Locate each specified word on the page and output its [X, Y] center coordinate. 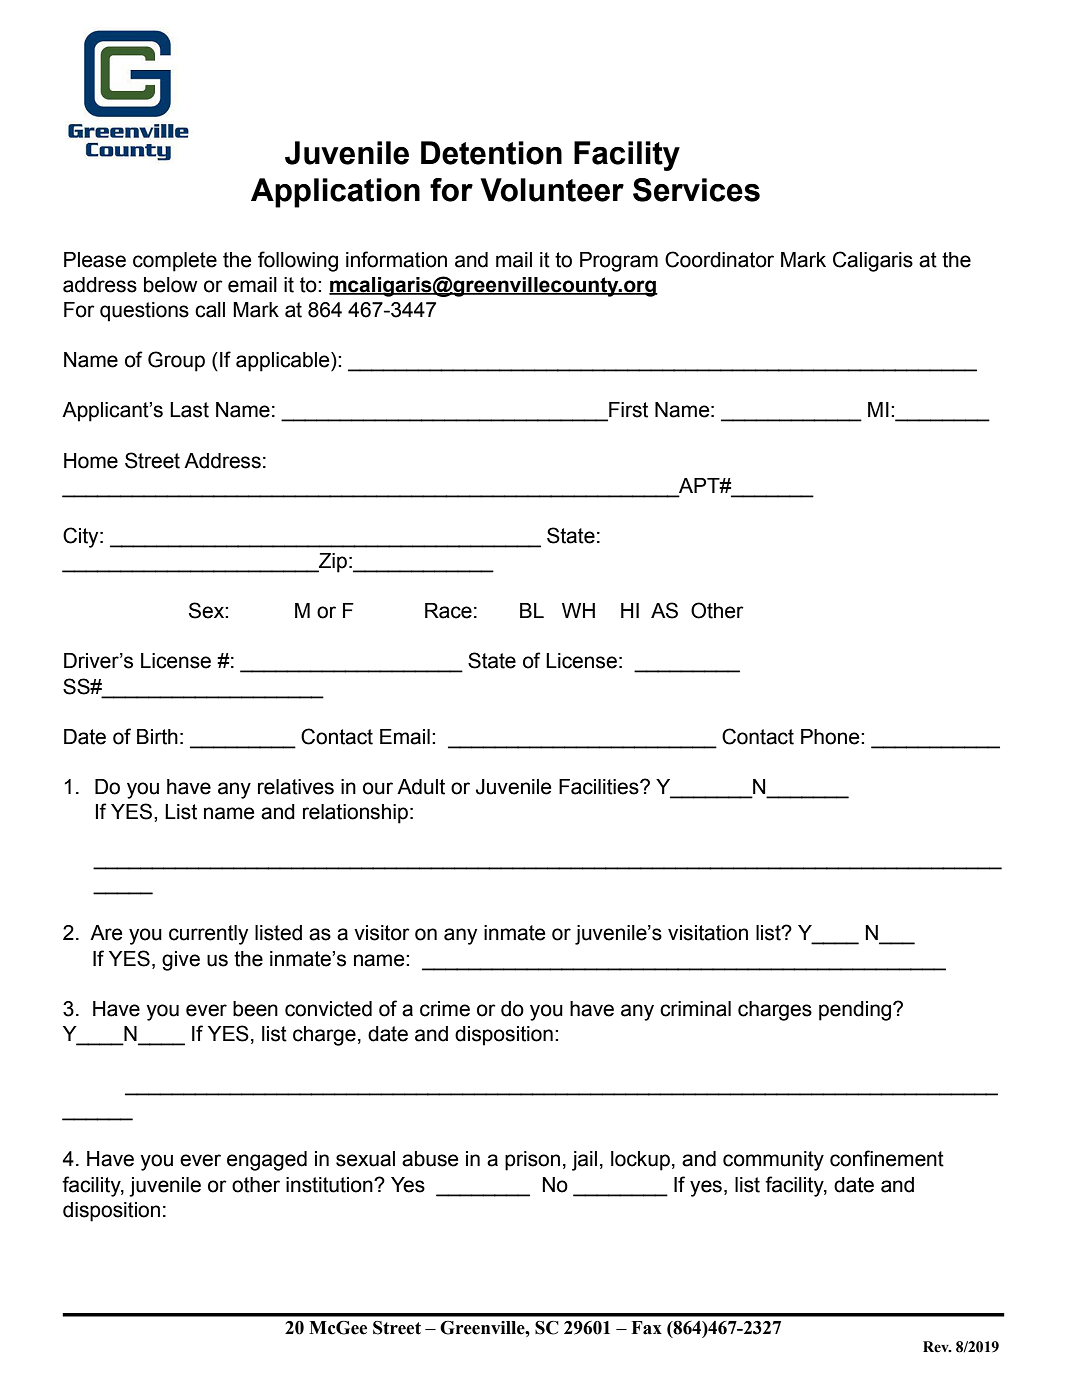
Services [696, 190]
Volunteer [552, 190]
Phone [831, 737]
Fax [646, 1328]
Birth [157, 737]
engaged [267, 1161]
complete [175, 262]
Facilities [600, 787]
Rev [937, 1347]
